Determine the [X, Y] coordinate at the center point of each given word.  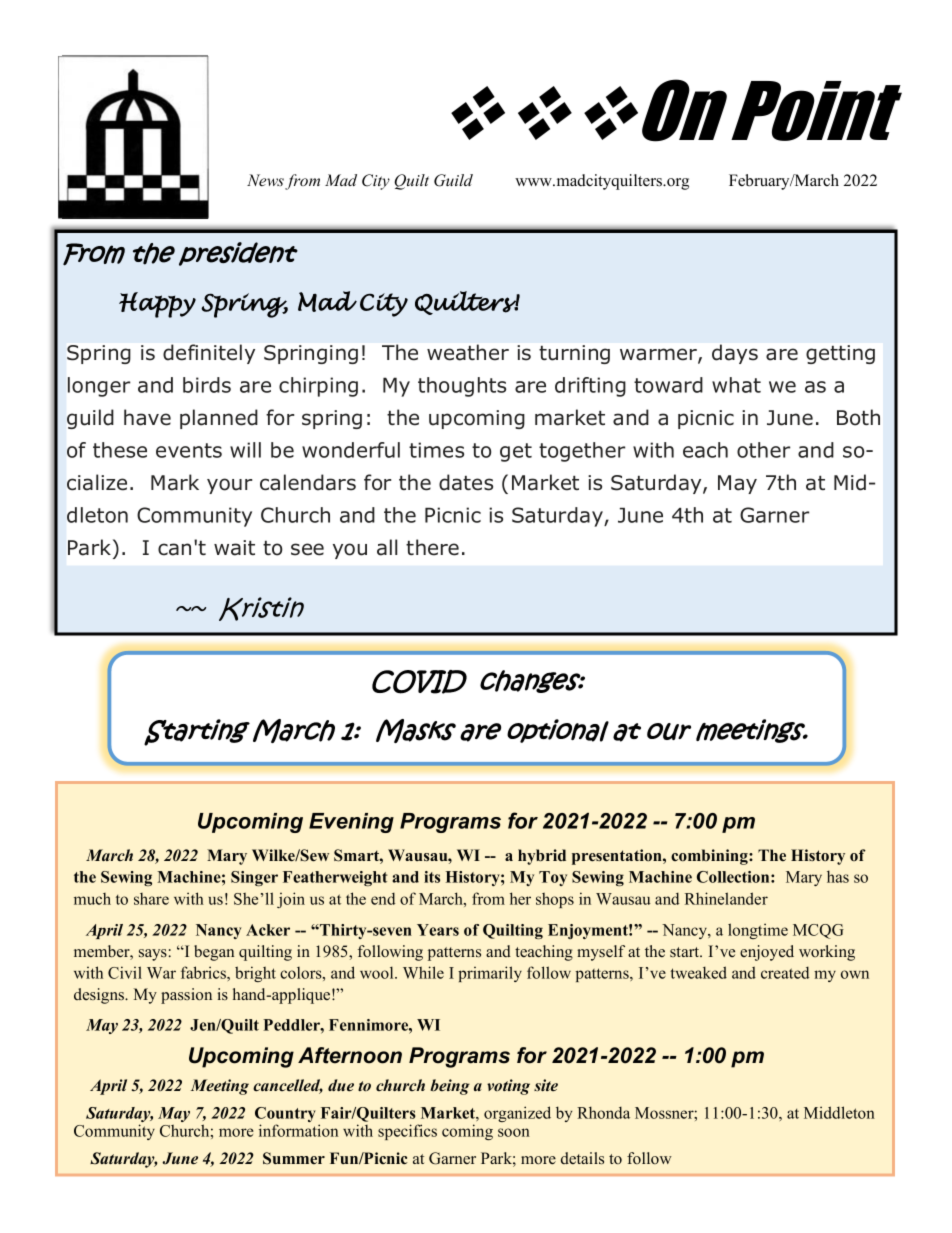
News [265, 180]
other [763, 450]
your [229, 486]
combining [710, 857]
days [735, 354]
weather [468, 352]
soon [514, 1132]
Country [285, 1116]
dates [466, 482]
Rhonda [603, 1112]
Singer [254, 878]
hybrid [542, 857]
